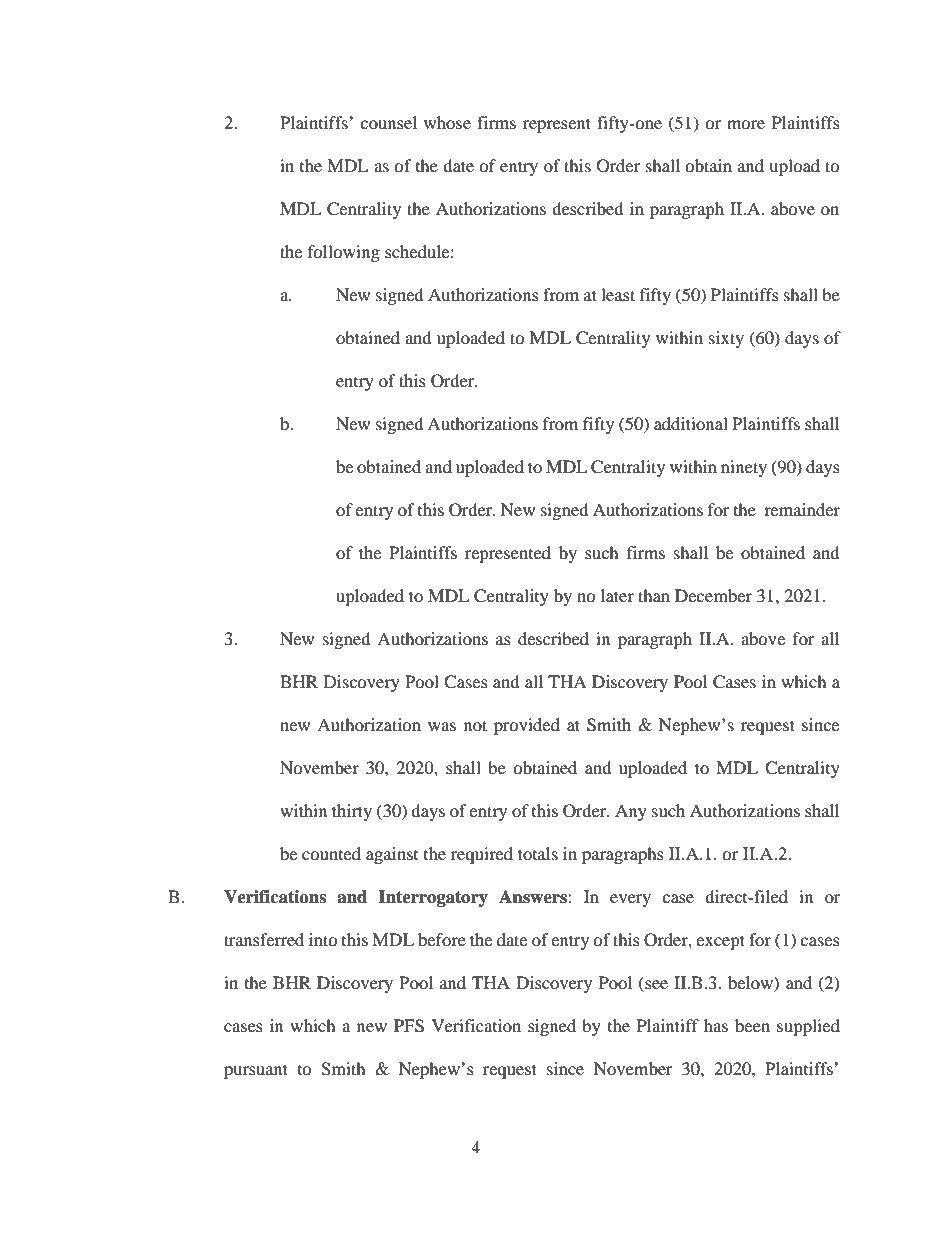 Image resolution: width=952 pixels, height=1233 pixels. What do you see at coordinates (447, 122) in the page?
I see `whose` at bounding box center [447, 122].
